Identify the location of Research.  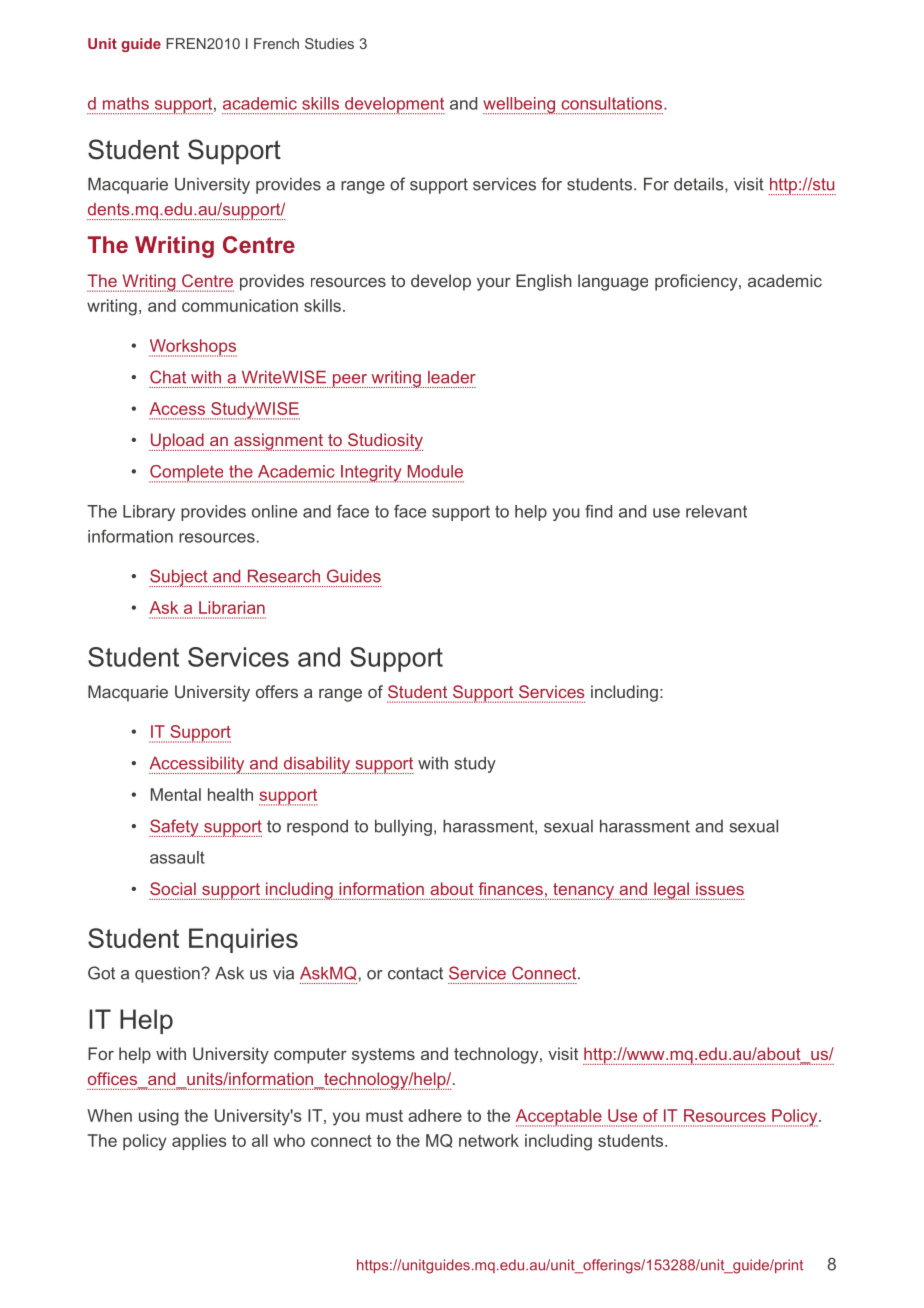
(284, 576).
